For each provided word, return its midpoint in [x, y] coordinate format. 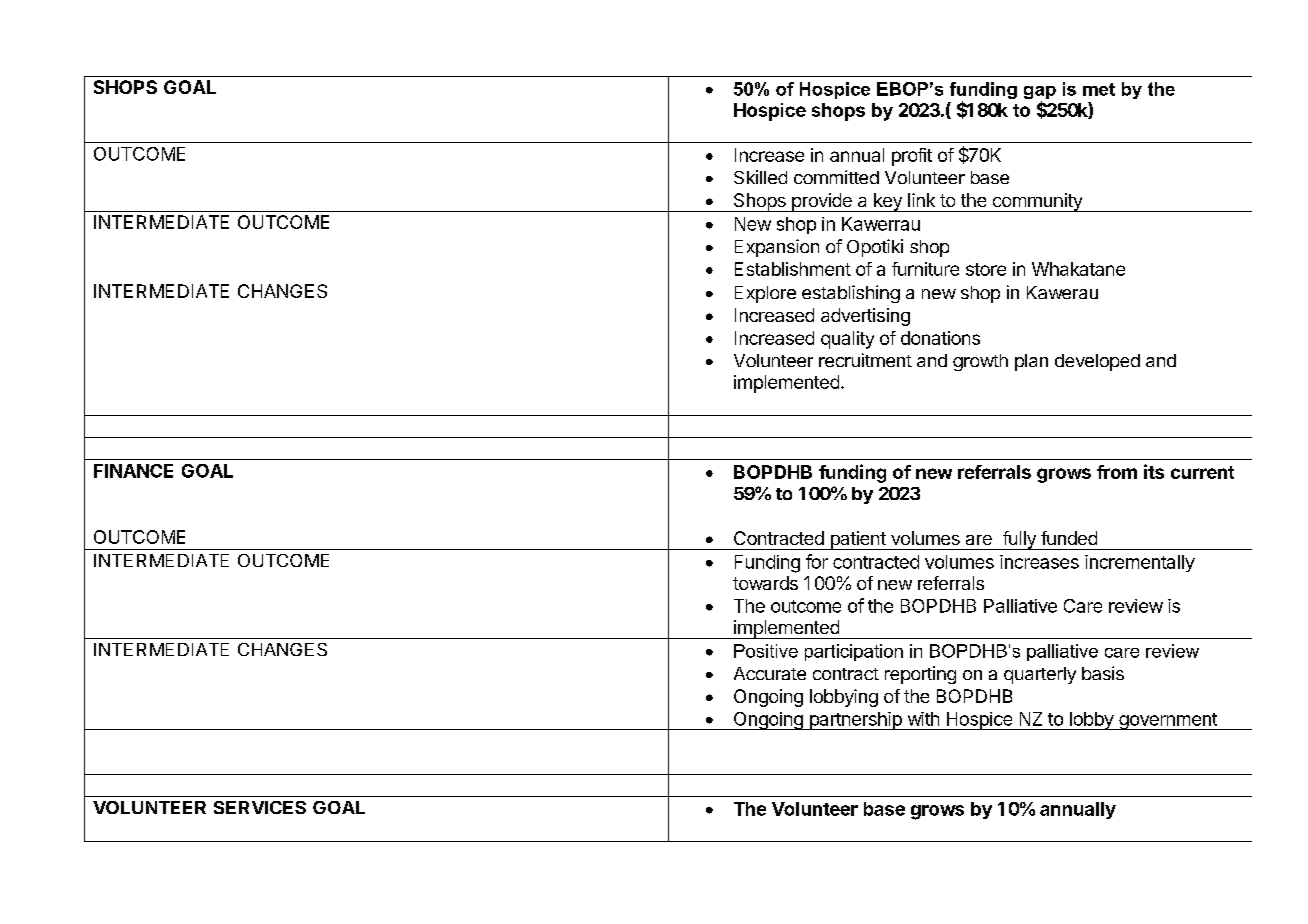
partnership [855, 721]
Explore [765, 294]
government [1168, 721]
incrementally [1140, 563]
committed [836, 177]
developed [1097, 362]
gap [1040, 94]
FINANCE [133, 471]
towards [765, 583]
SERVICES [260, 807]
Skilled [760, 177]
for [817, 561]
